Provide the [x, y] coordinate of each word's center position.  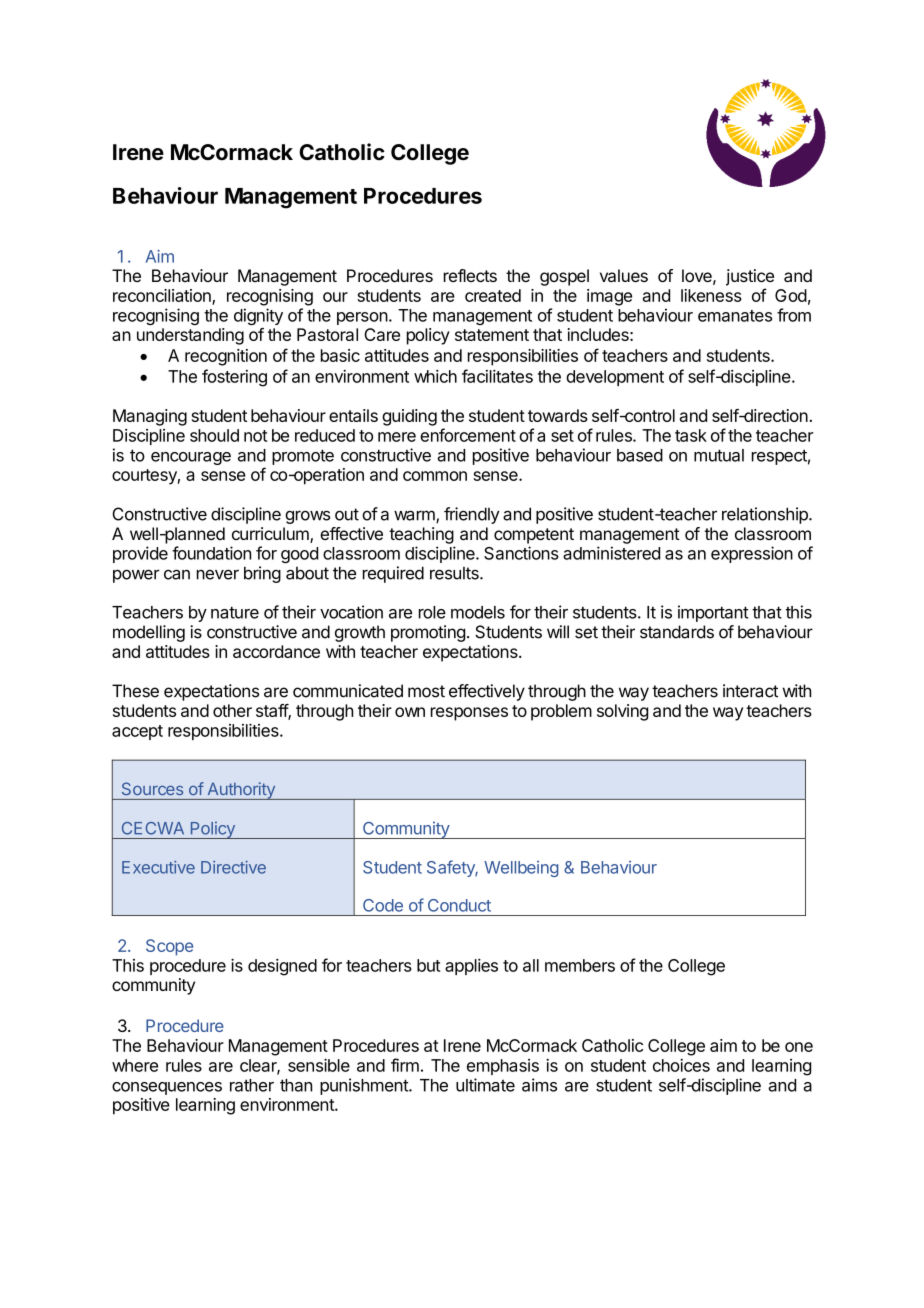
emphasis [503, 1067]
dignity [258, 316]
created [493, 295]
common [435, 476]
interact [750, 691]
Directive [233, 867]
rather [252, 1085]
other [232, 710]
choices [681, 1065]
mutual [719, 455]
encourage [191, 458]
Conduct [459, 905]
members [580, 965]
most [426, 691]
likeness [711, 295]
